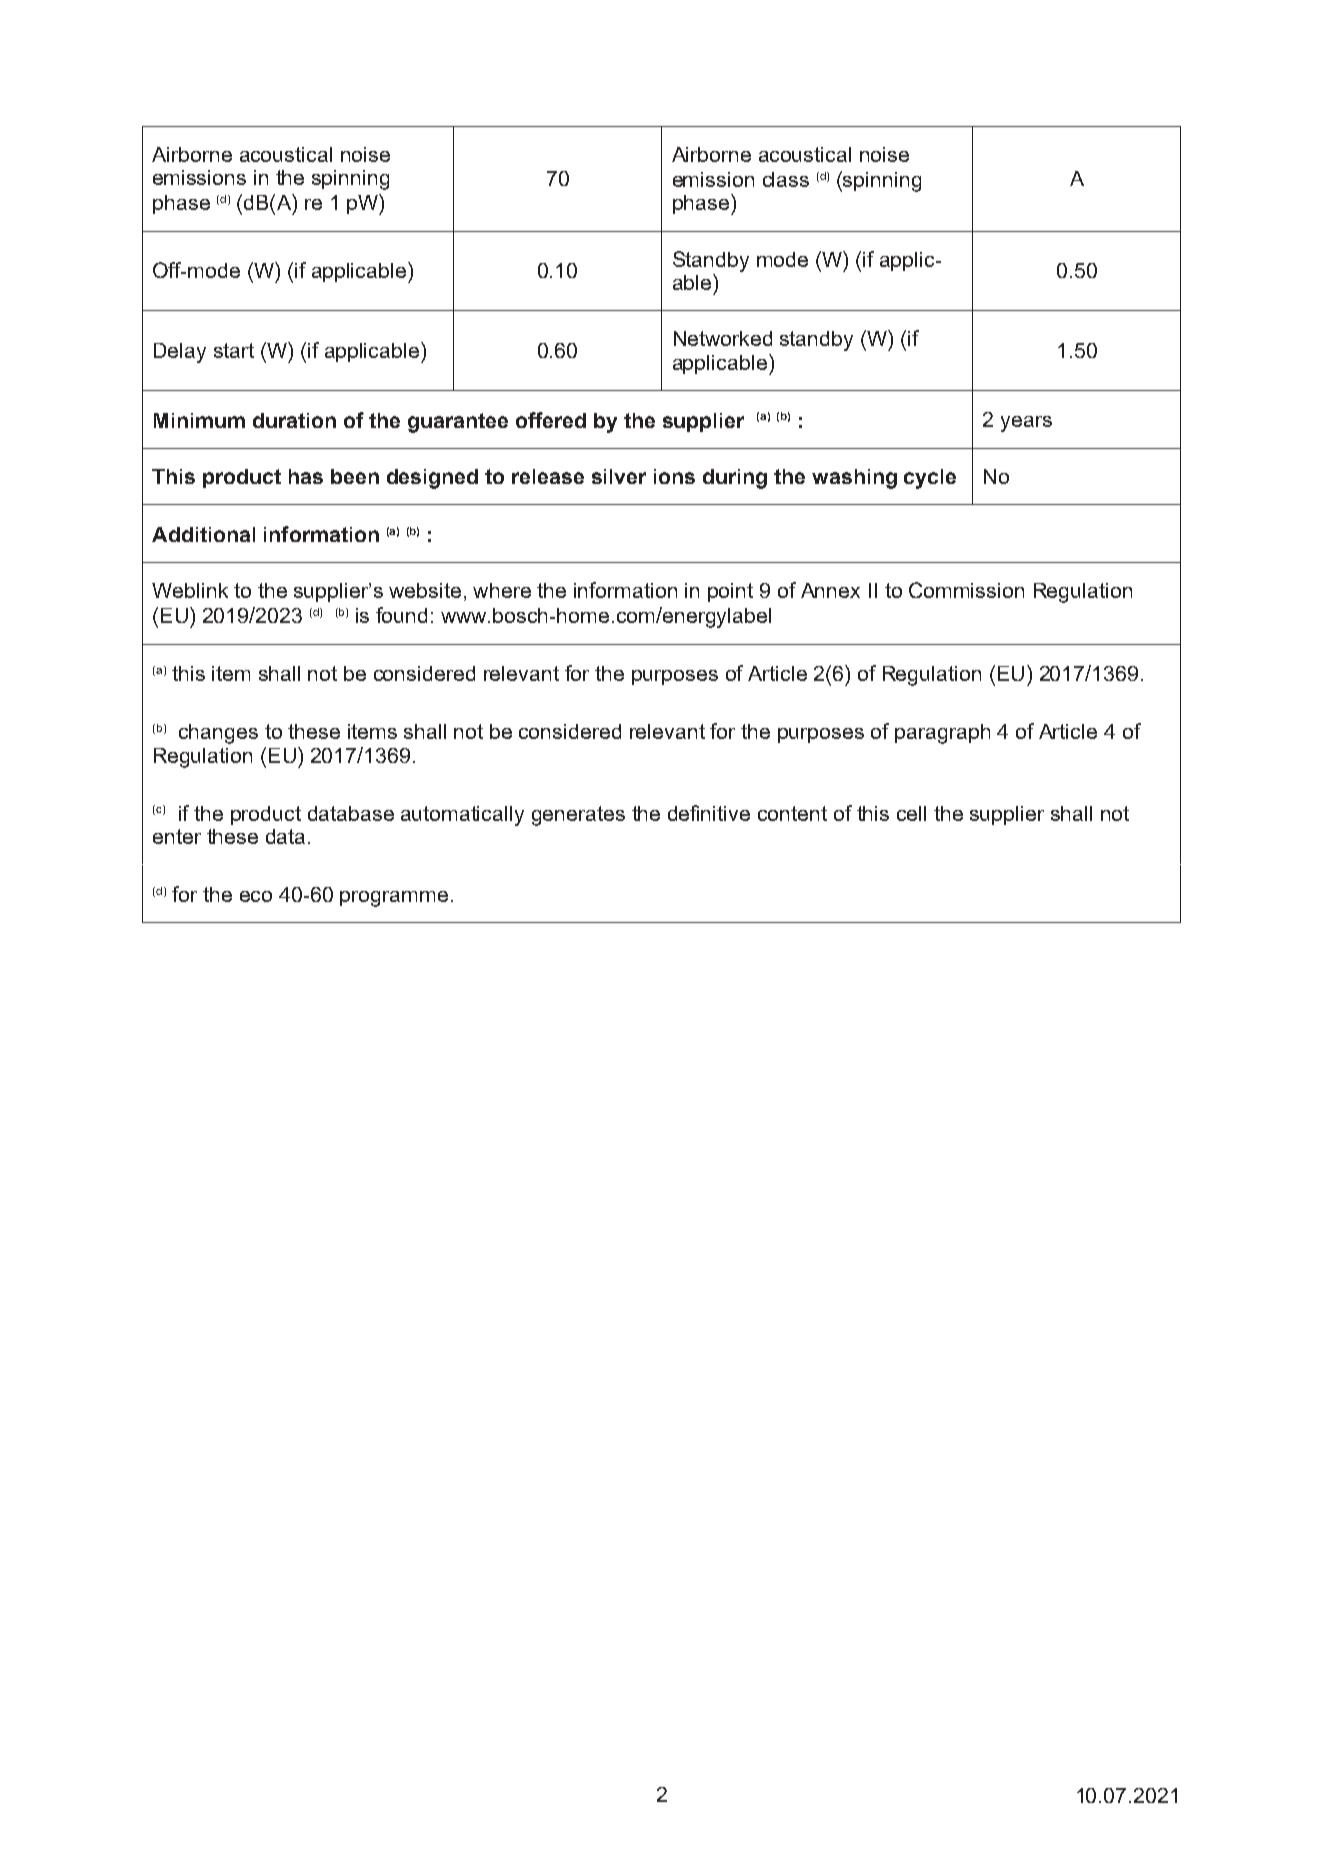 Image resolution: width=1323 pixels, height=1871 pixels. Describe the element at coordinates (966, 590) in the page. I see `Commission` at that location.
